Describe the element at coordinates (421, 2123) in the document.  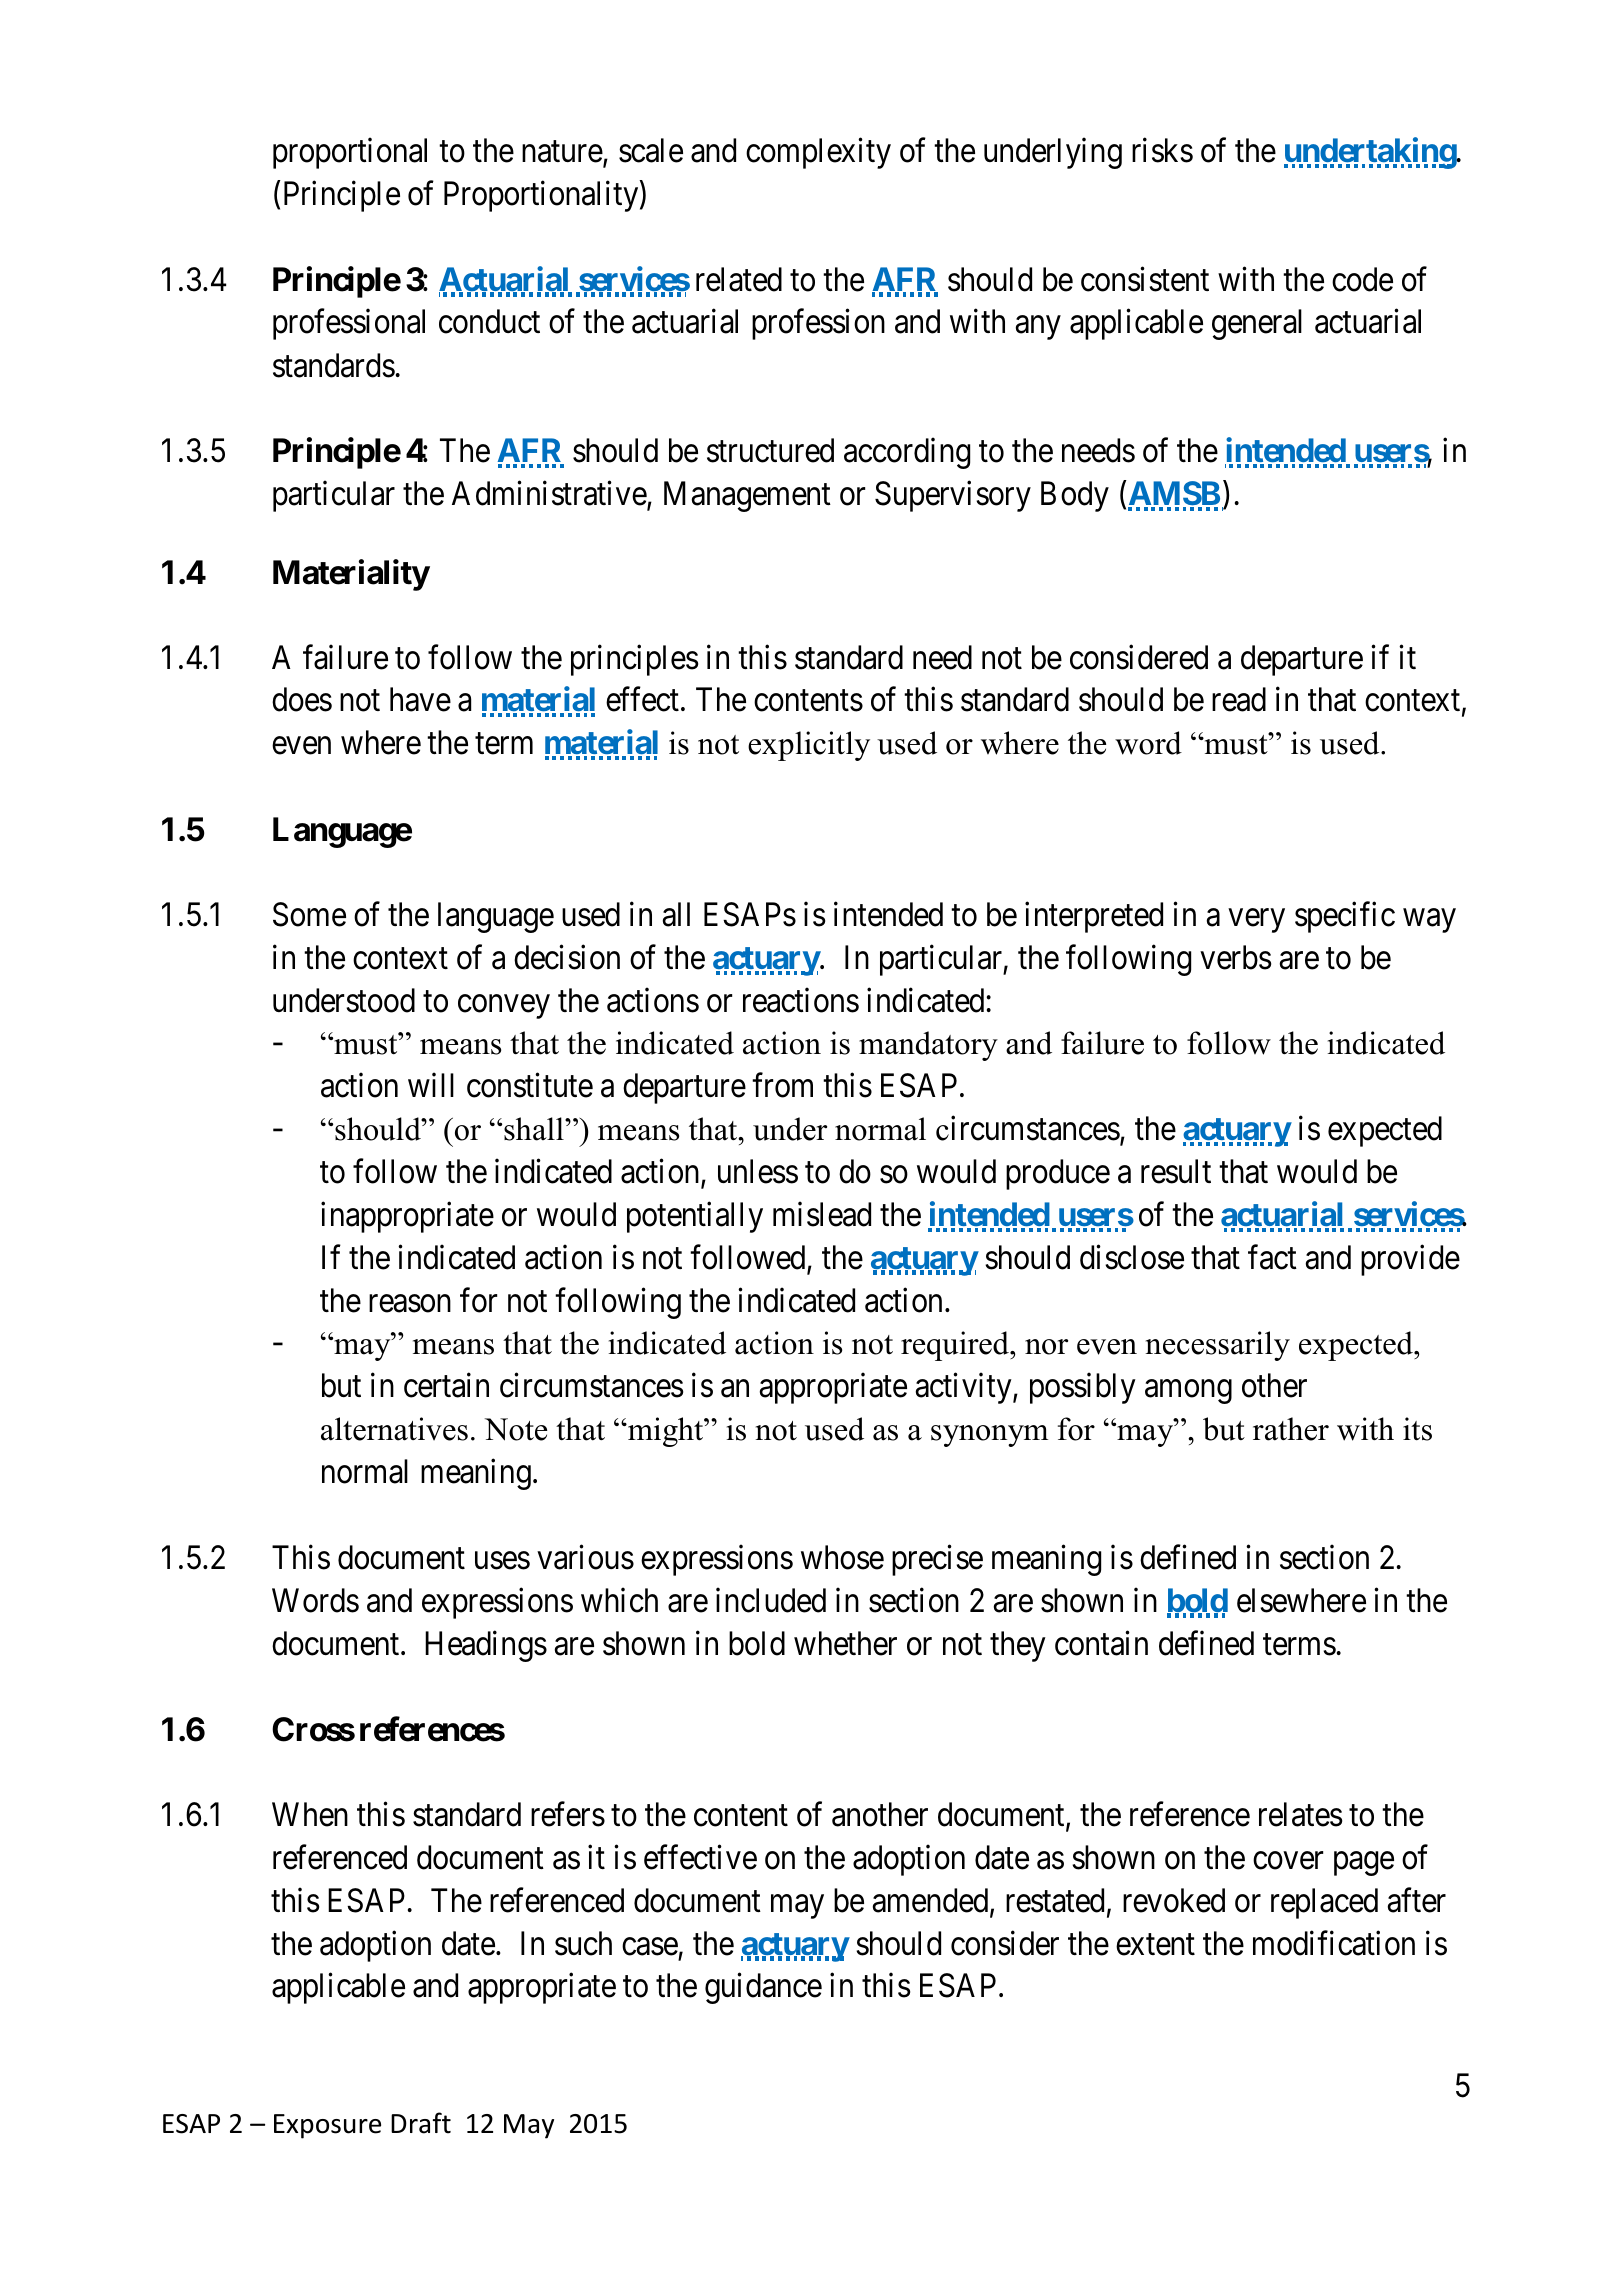
I see `Draft` at that location.
